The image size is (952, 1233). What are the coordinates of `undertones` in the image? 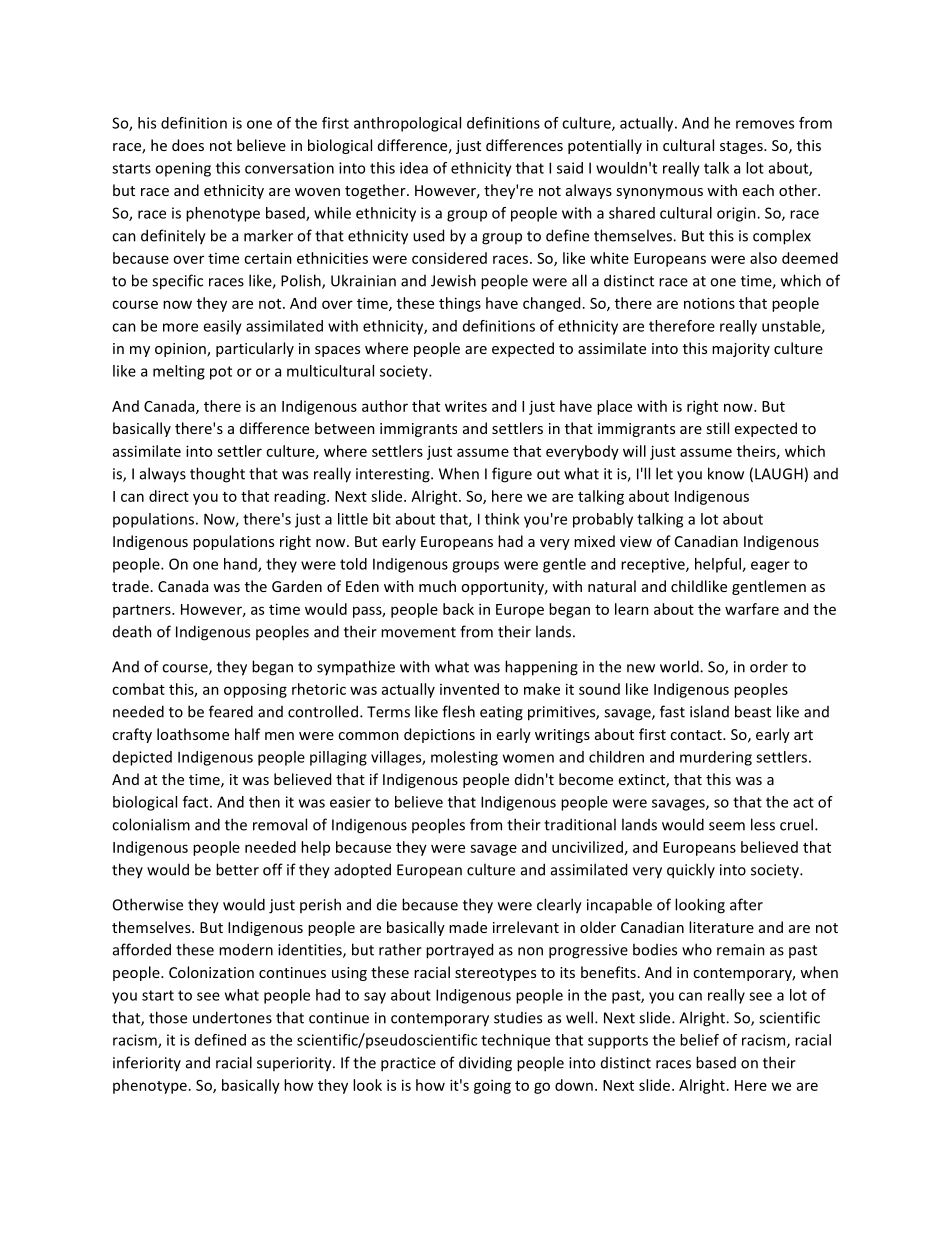 It's located at (232, 1017).
